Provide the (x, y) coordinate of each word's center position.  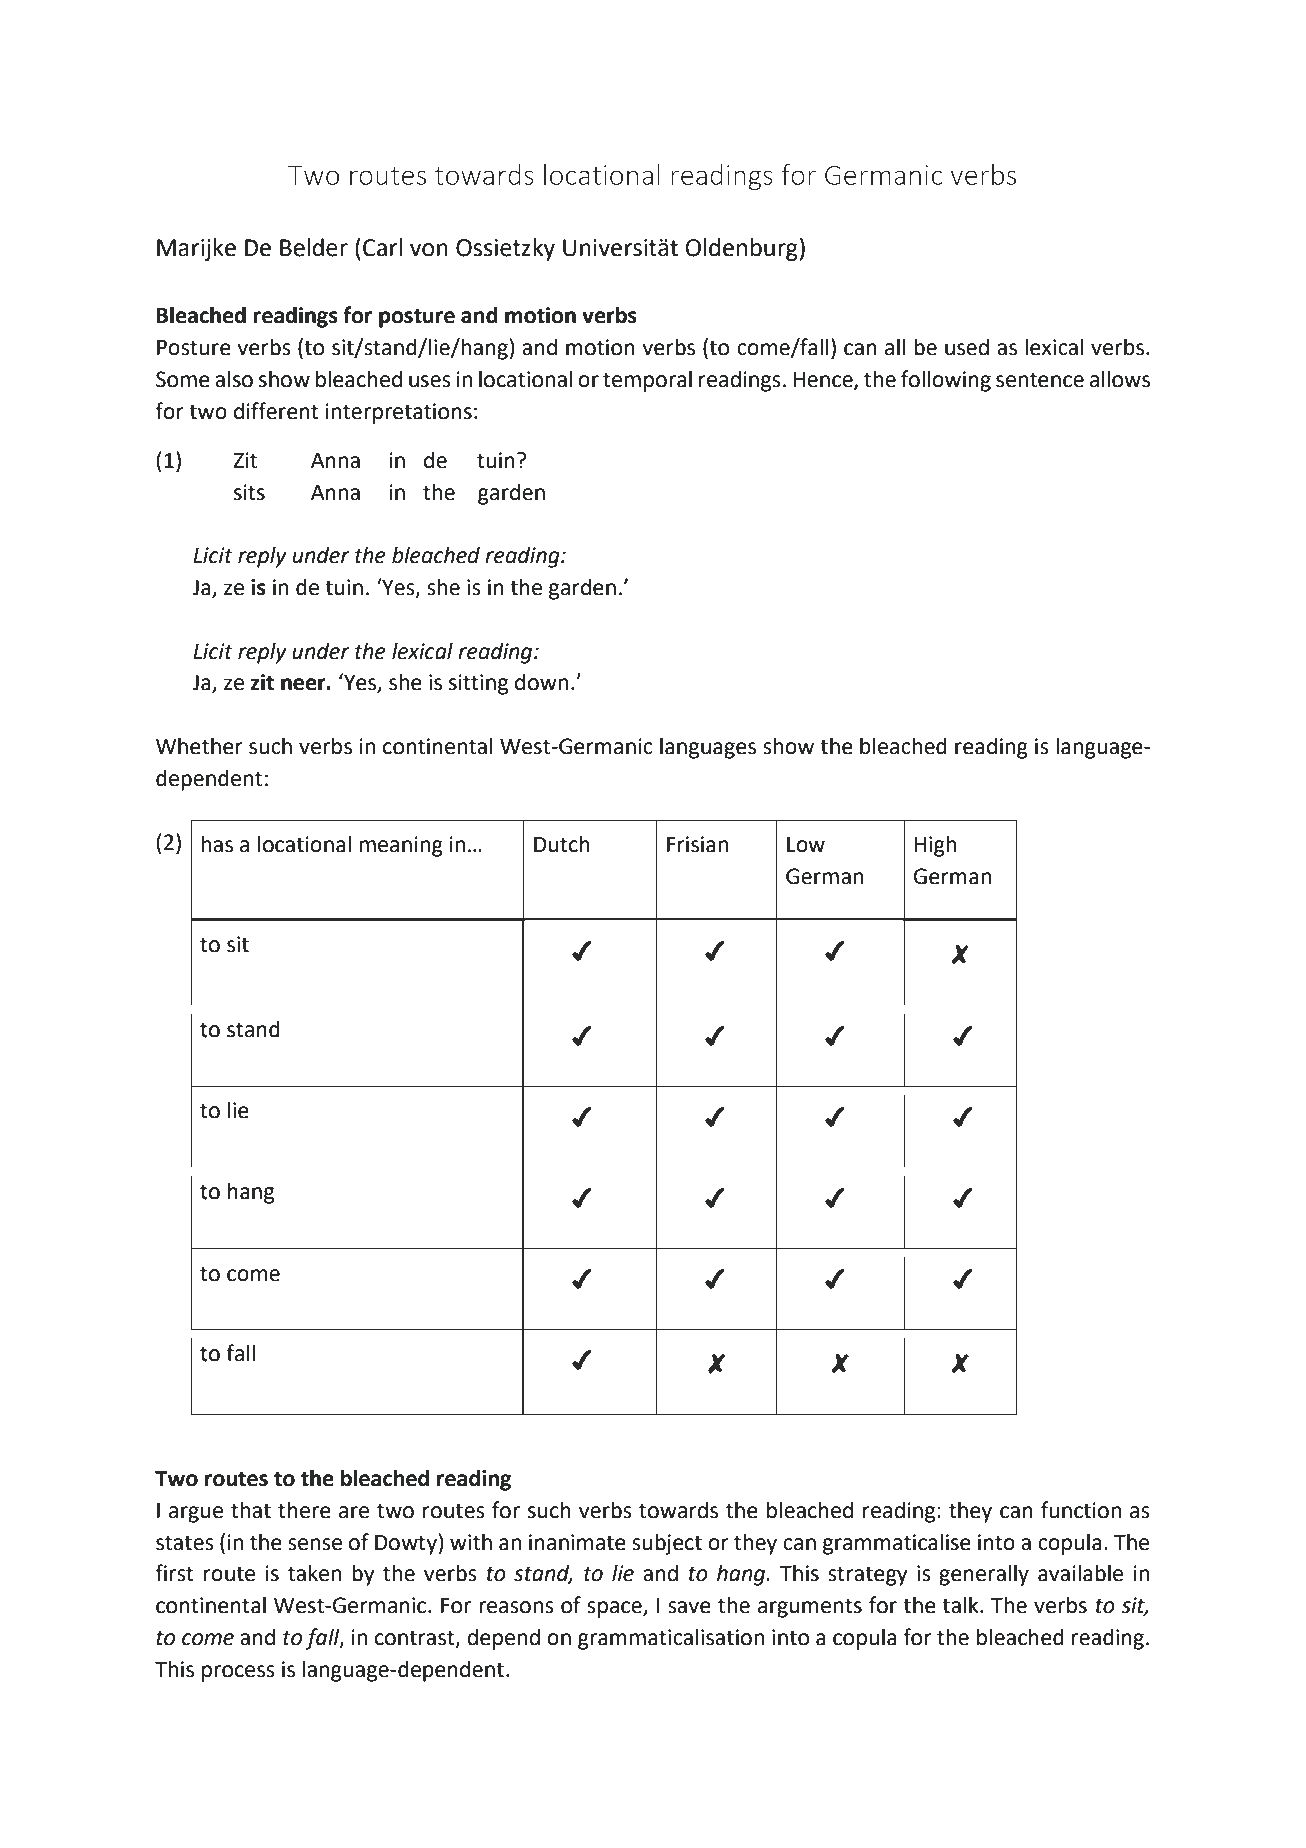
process (238, 1673)
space (615, 1609)
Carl (382, 247)
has (217, 844)
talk (961, 1605)
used (967, 347)
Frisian (697, 844)
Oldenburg (742, 249)
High (935, 846)
